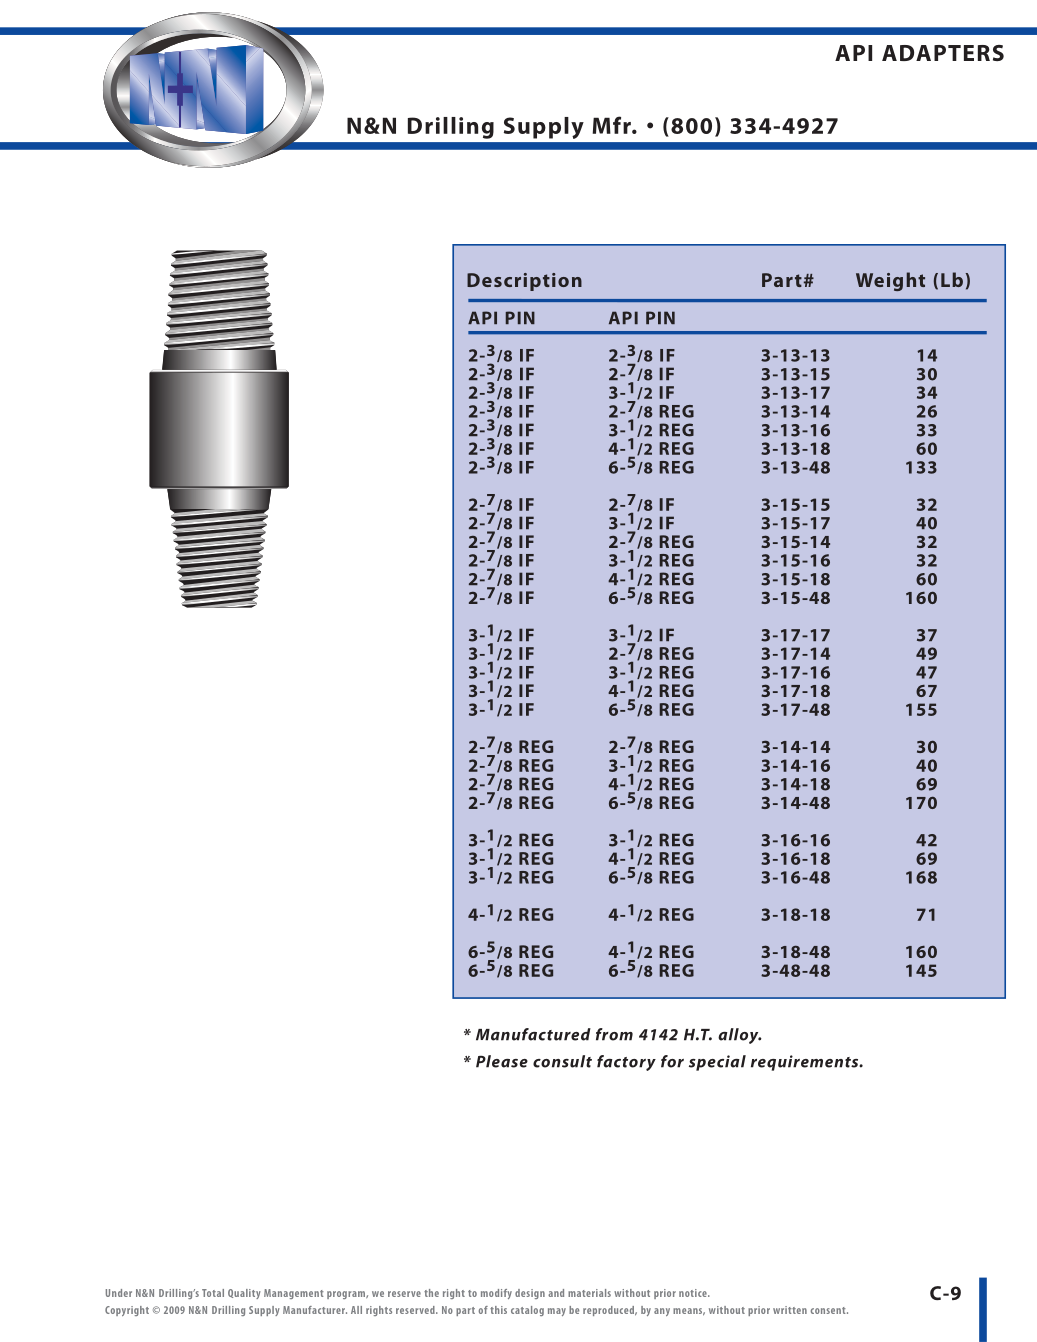  Describe the element at coordinates (502, 1061) in the page. I see `Please` at that location.
